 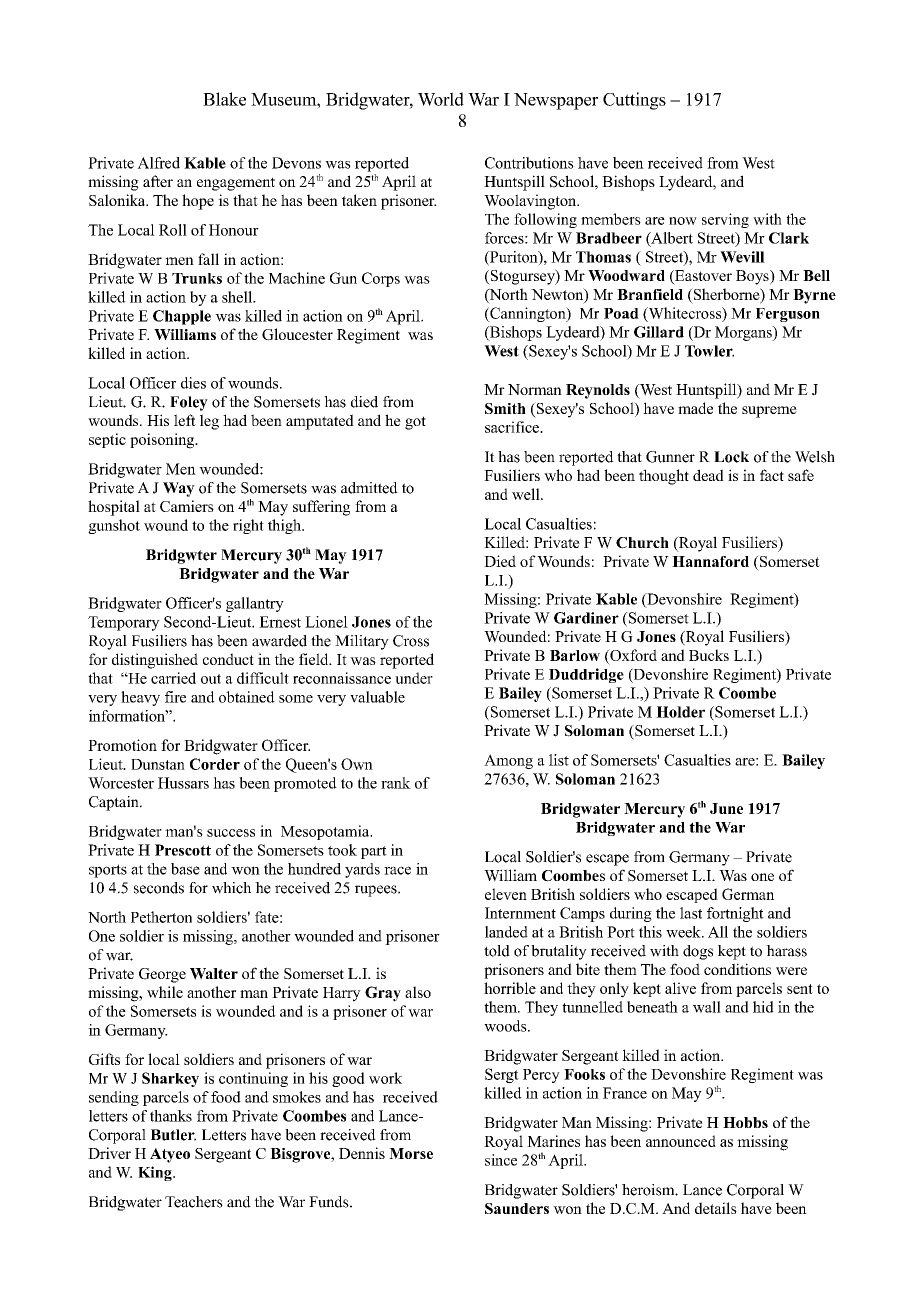 I want to click on Alfred, so click(x=158, y=163).
